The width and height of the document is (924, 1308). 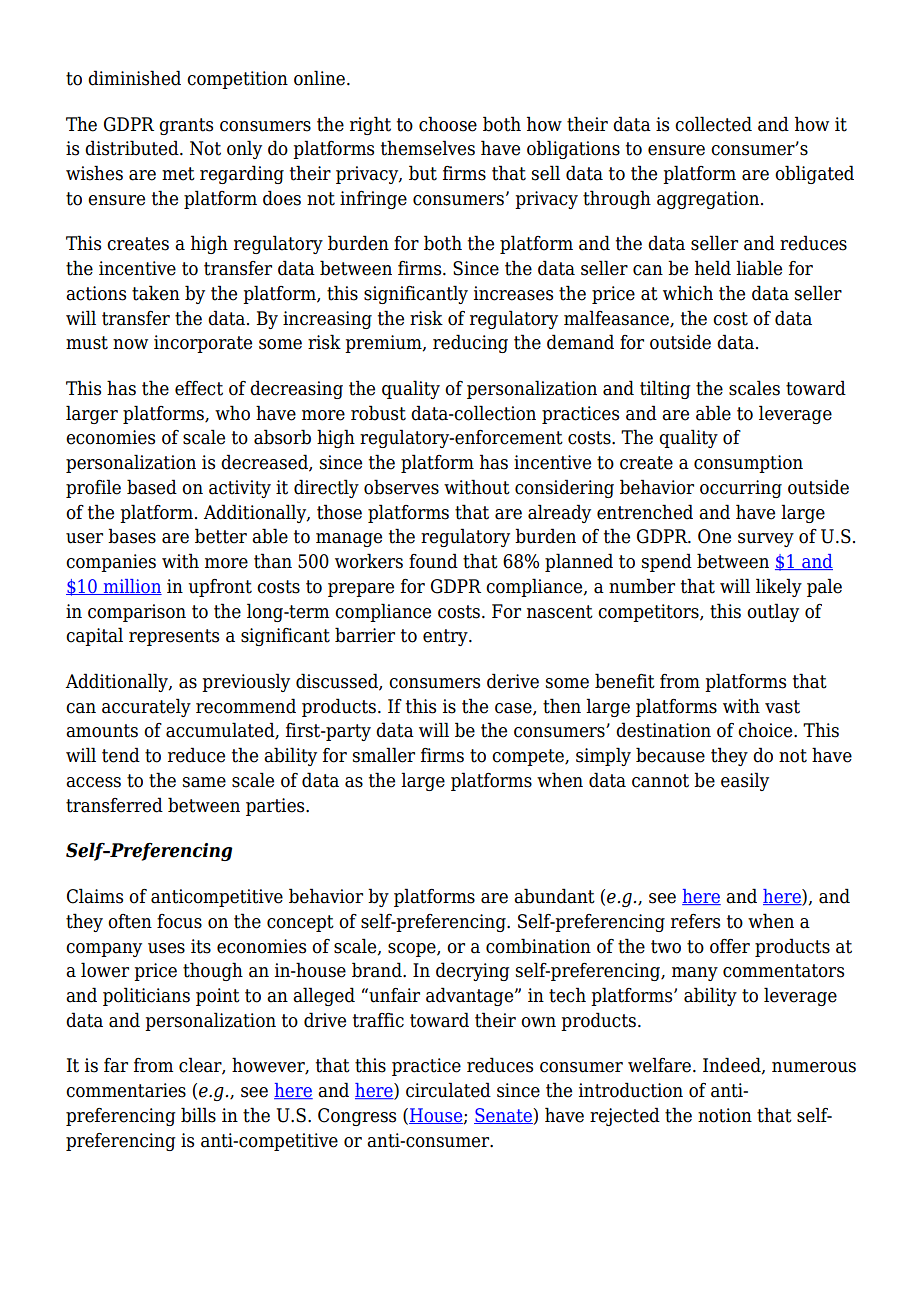 I want to click on grants, so click(x=186, y=126).
